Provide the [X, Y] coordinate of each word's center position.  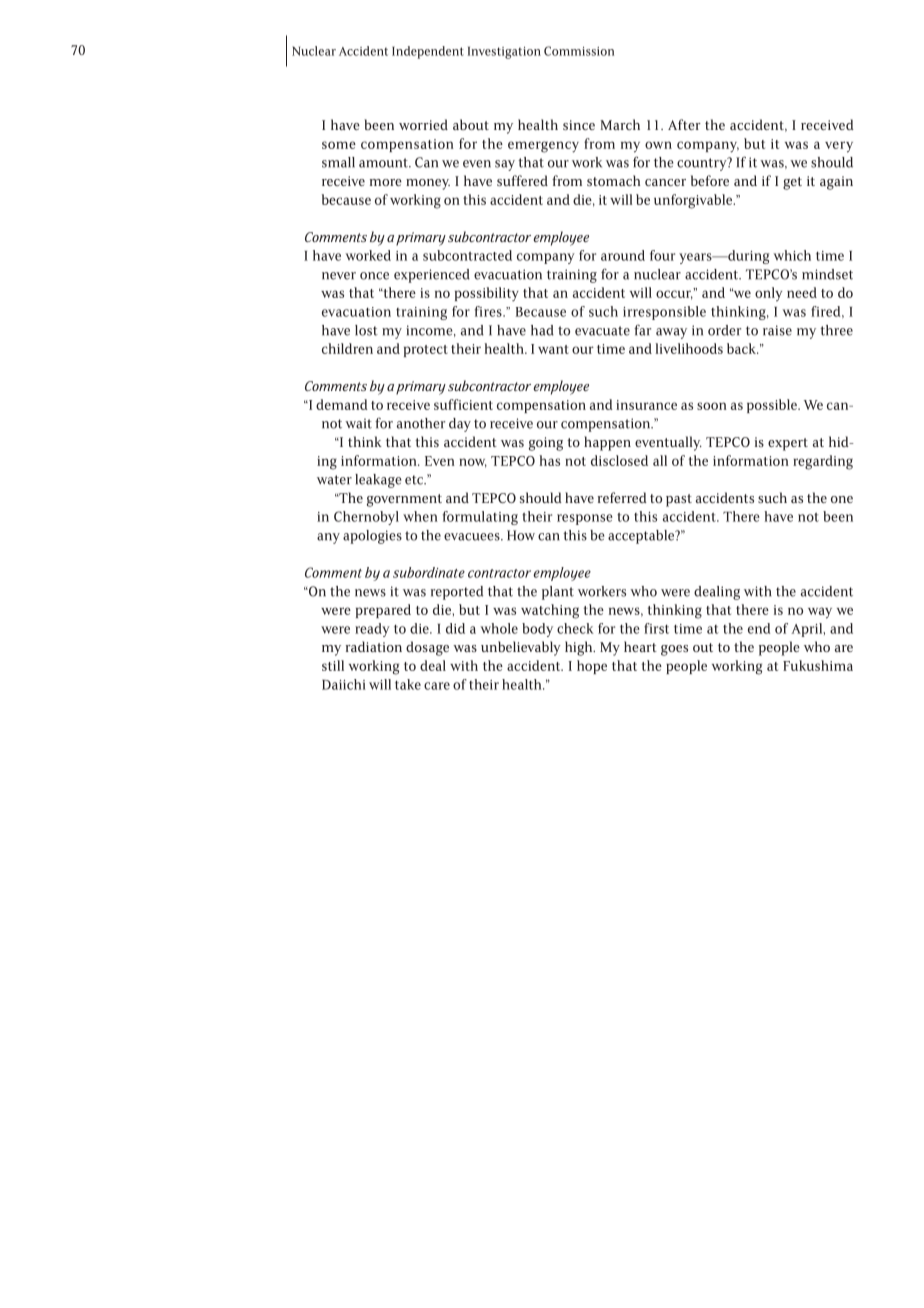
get [792, 183]
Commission [579, 51]
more [386, 182]
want [553, 349]
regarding [823, 462]
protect [426, 351]
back [742, 348]
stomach [613, 180]
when [420, 516]
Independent [428, 52]
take [408, 684]
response [585, 519]
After [684, 124]
